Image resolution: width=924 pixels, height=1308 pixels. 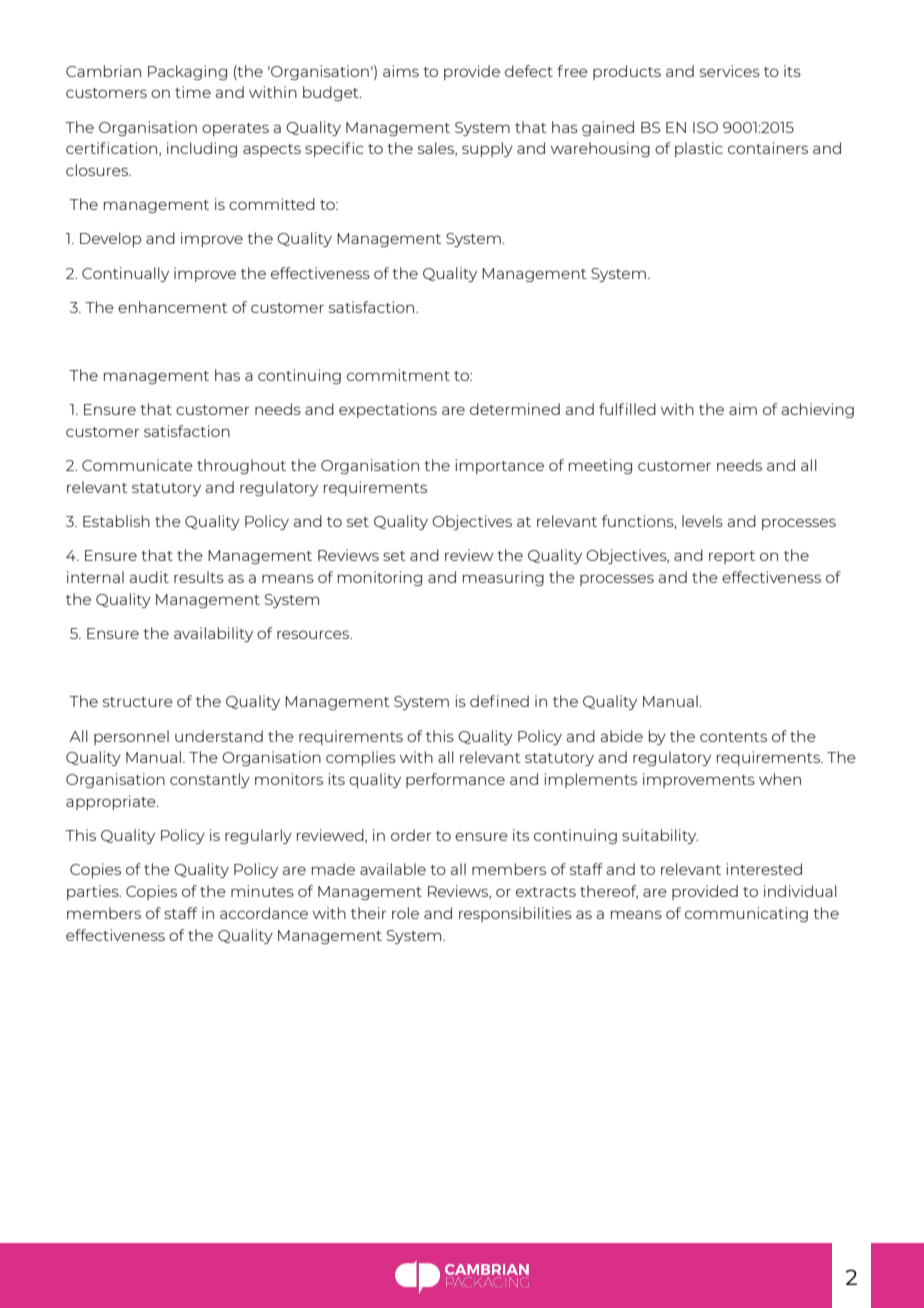 What do you see at coordinates (405, 913) in the screenshot?
I see `role` at bounding box center [405, 913].
